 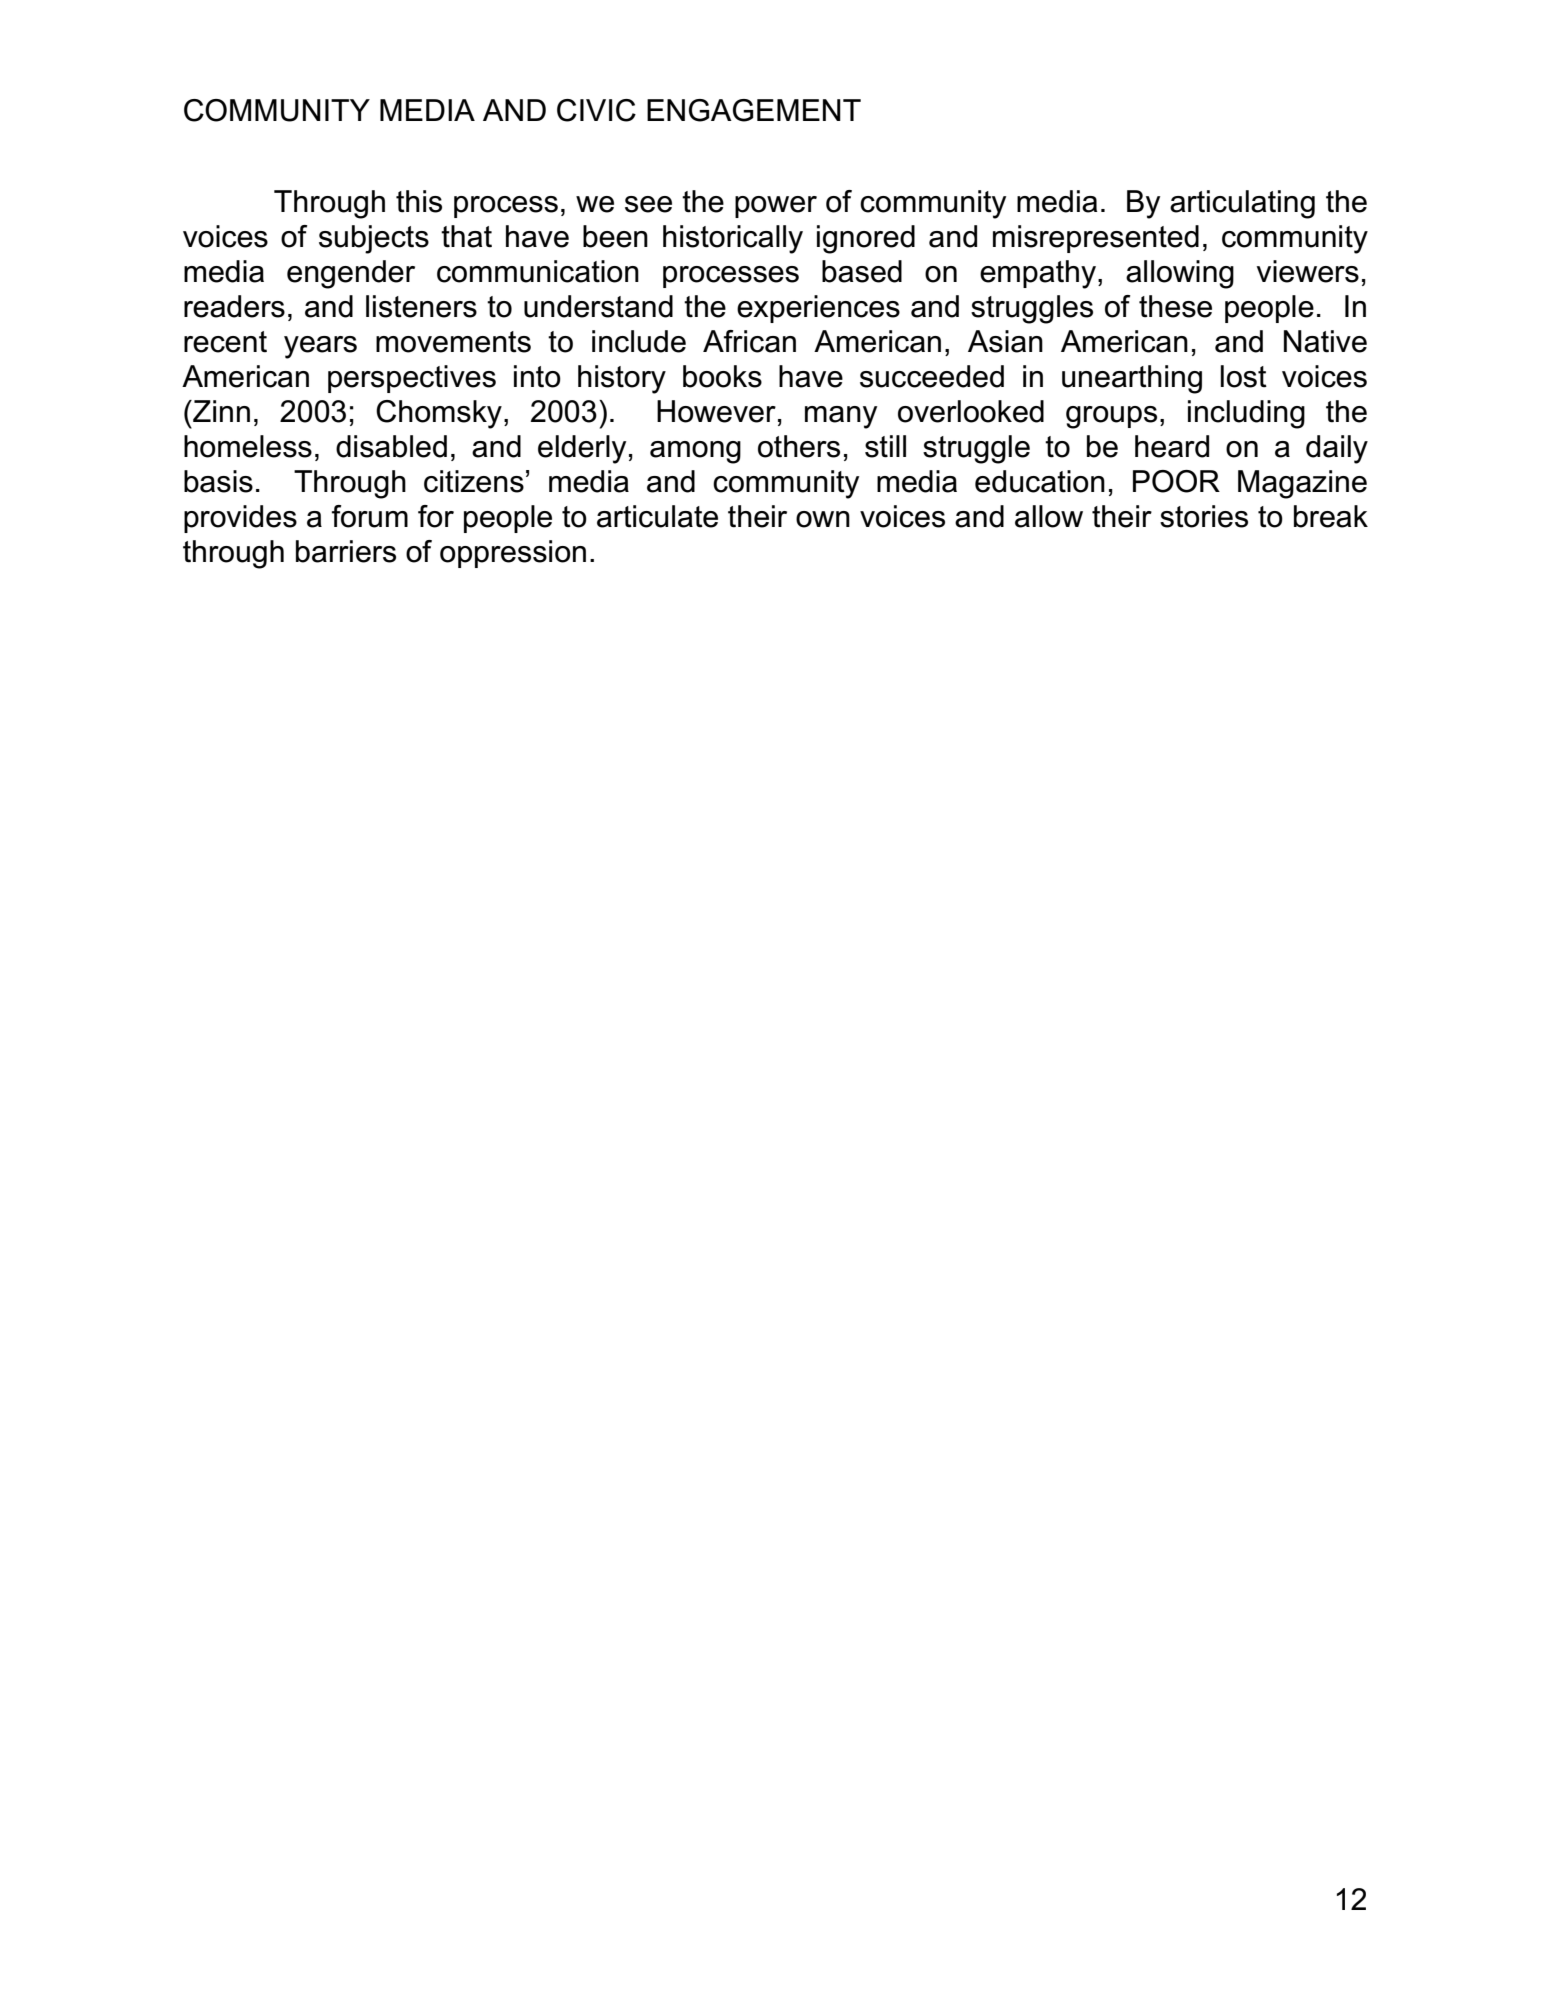 I want to click on others, so click(x=799, y=446).
